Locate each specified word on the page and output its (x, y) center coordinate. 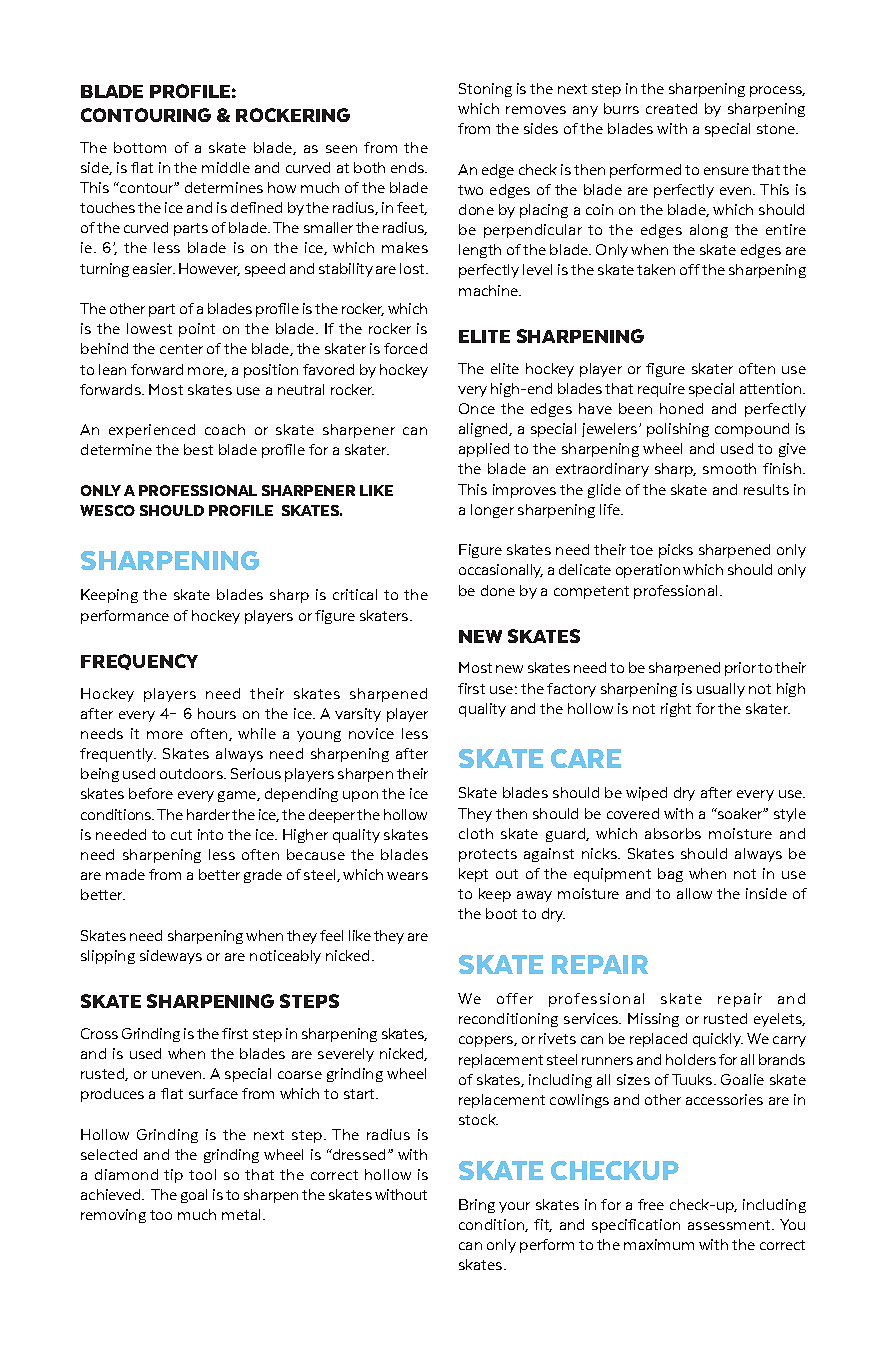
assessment (731, 1225)
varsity (358, 715)
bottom (140, 147)
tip (173, 1176)
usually (721, 690)
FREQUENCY (139, 662)
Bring (477, 1206)
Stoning (485, 90)
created (671, 108)
